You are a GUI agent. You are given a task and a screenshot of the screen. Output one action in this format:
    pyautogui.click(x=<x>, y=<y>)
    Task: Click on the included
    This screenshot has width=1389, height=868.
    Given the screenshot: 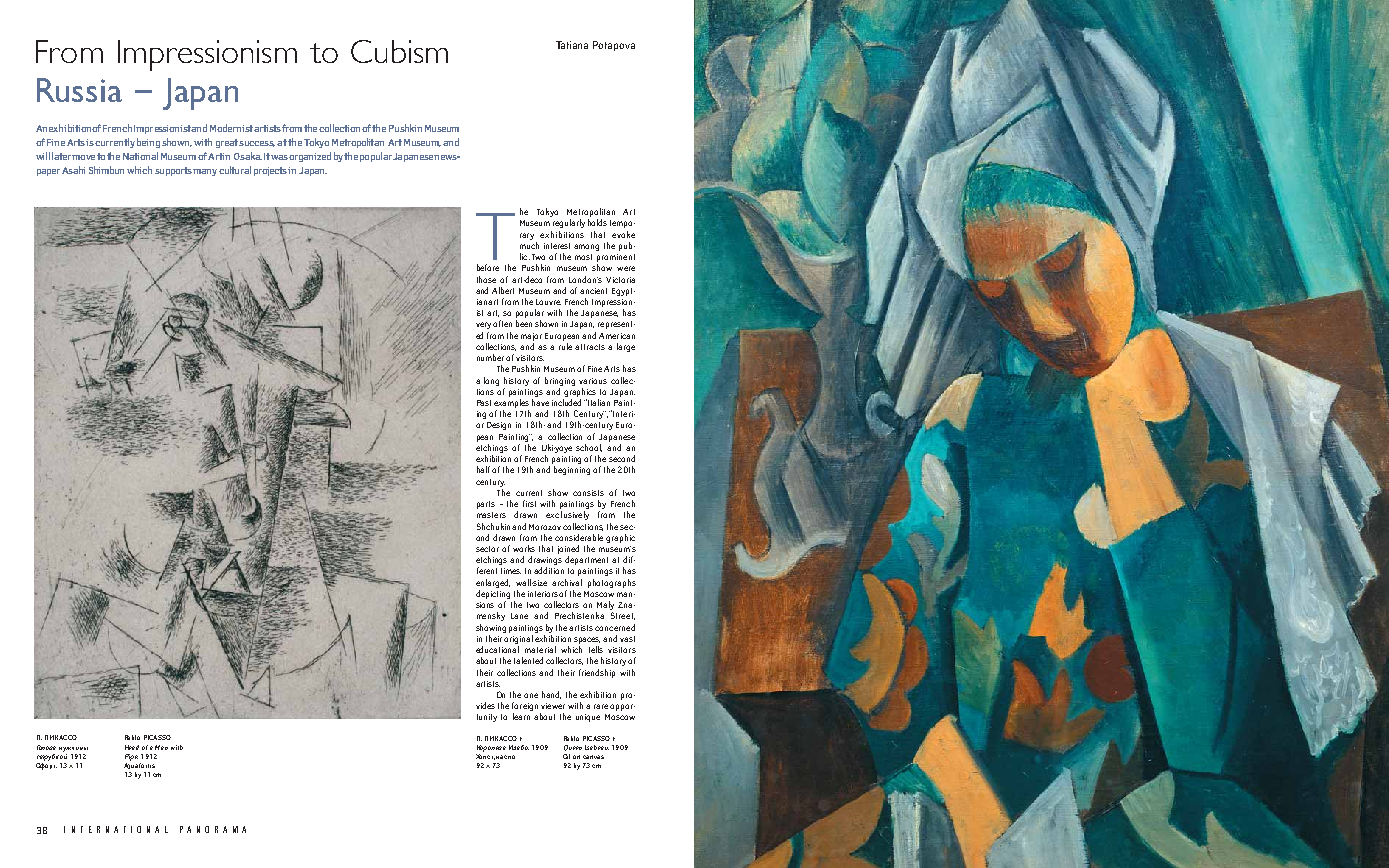 What is the action you would take?
    pyautogui.click(x=568, y=402)
